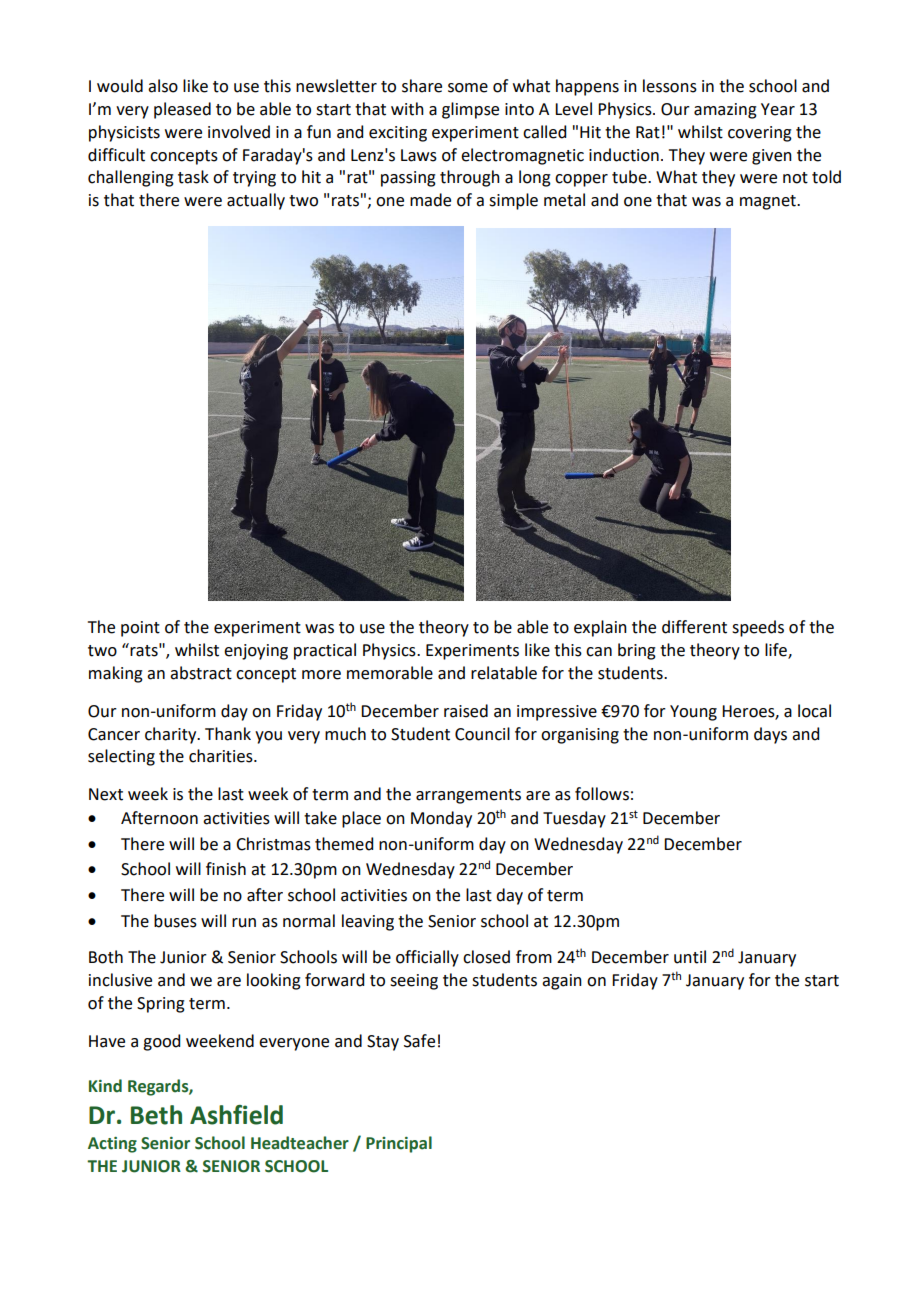 This document has width=924, height=1308. What do you see at coordinates (468, 796) in the document?
I see `arrangements` at bounding box center [468, 796].
